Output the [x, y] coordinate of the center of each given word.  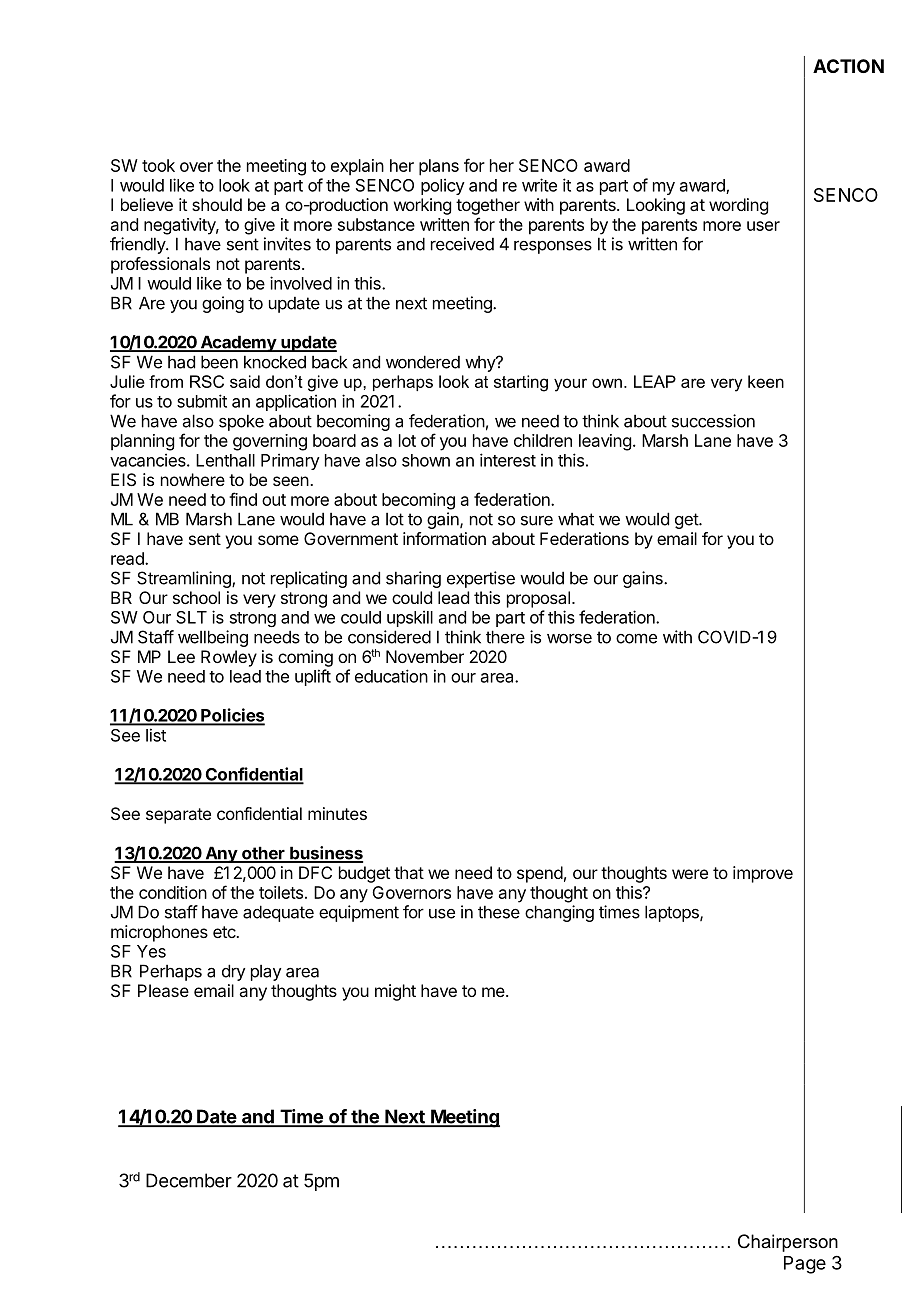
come [636, 638]
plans [439, 167]
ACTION [848, 66]
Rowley [229, 658]
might [395, 992]
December [189, 1180]
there [505, 637]
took [158, 165]
